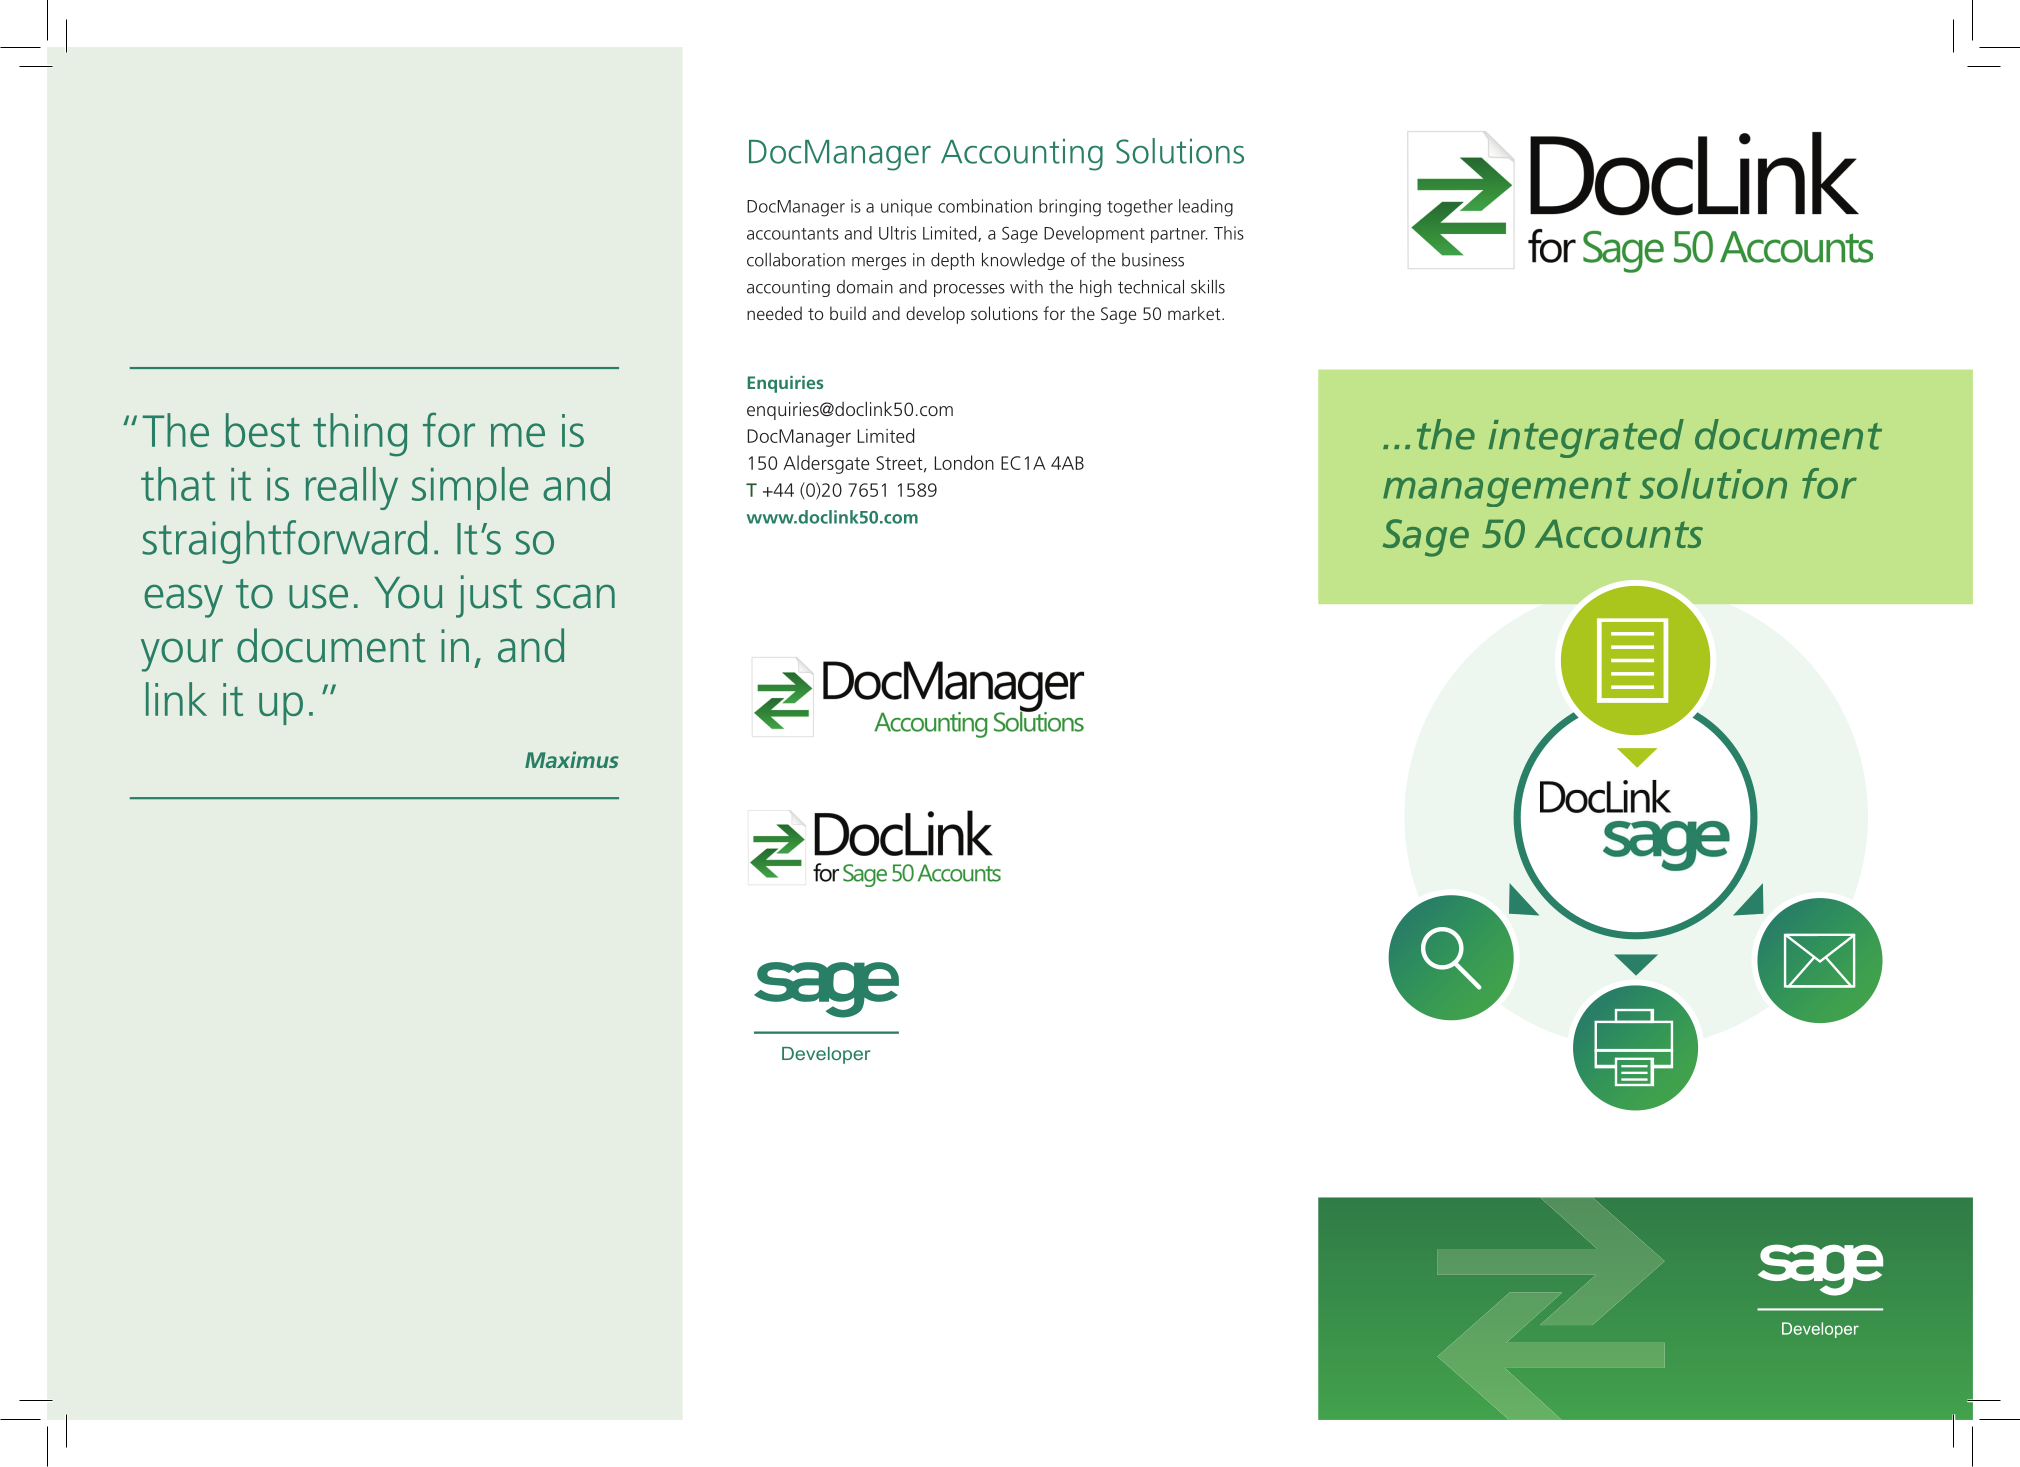  What do you see at coordinates (489, 596) in the image?
I see `just` at bounding box center [489, 596].
